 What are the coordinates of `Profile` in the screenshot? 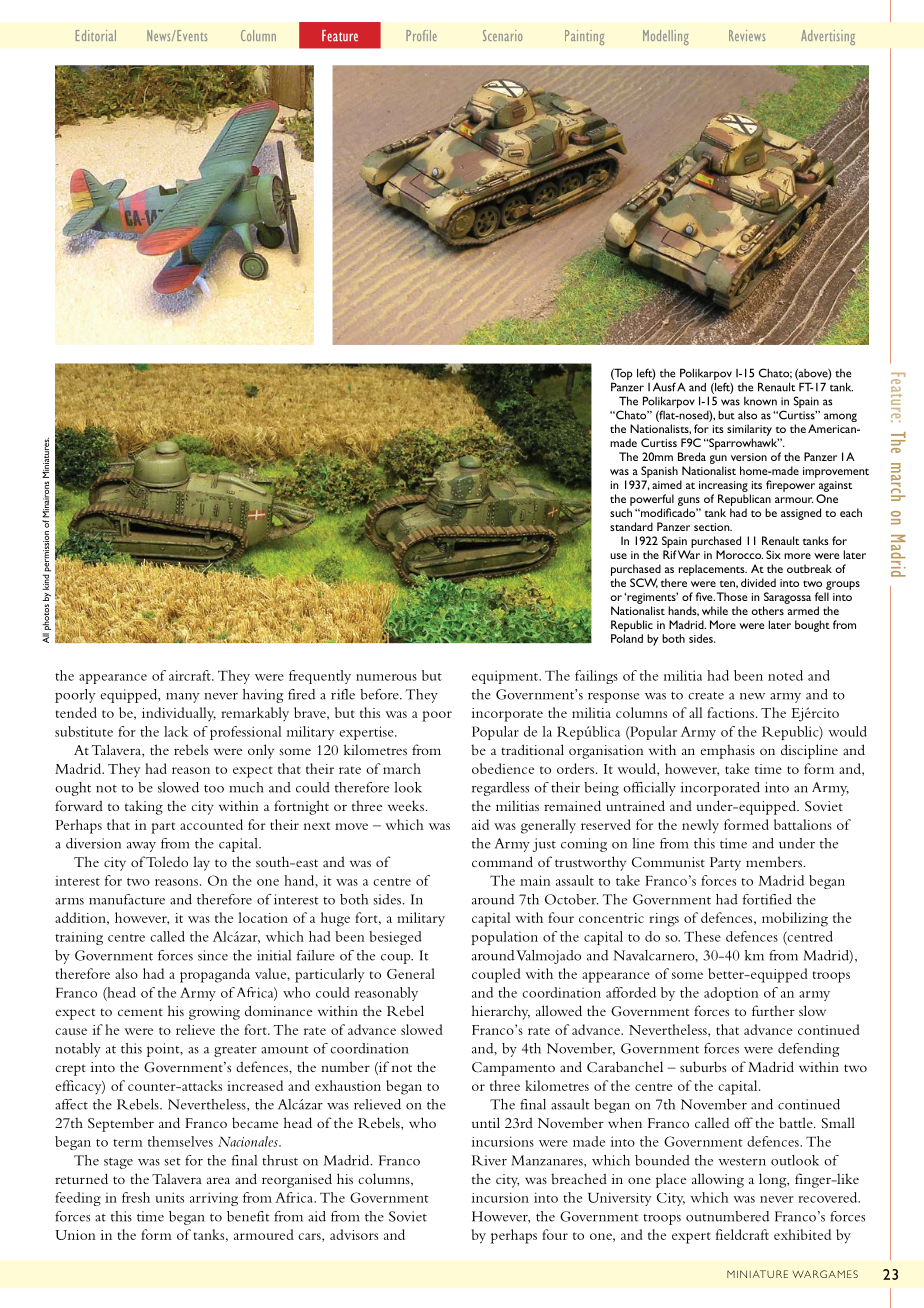 It's located at (421, 35).
